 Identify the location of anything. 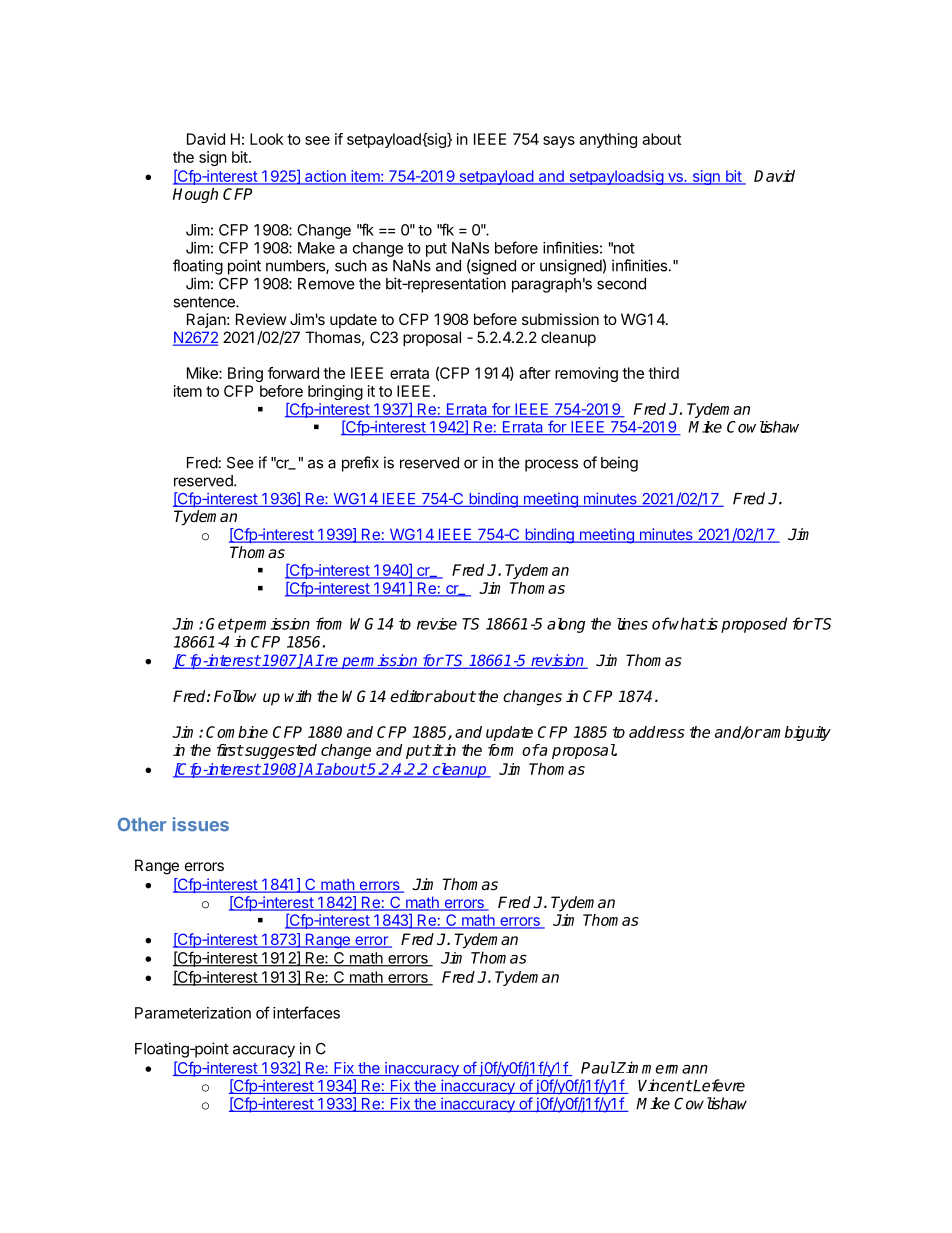
(608, 140).
